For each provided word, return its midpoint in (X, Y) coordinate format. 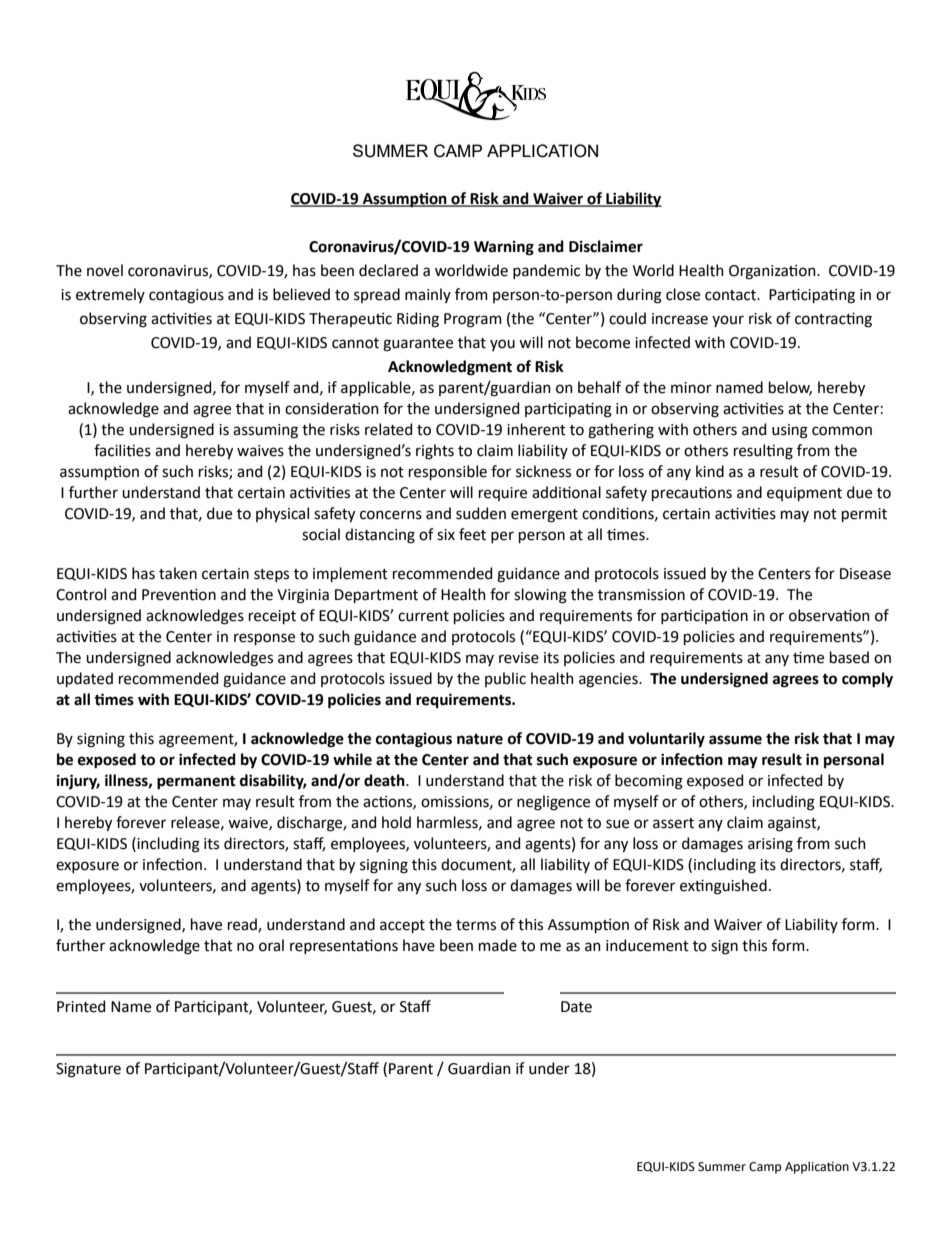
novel (105, 270)
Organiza (759, 272)
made (498, 945)
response (264, 639)
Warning (504, 248)
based (849, 657)
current (423, 616)
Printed (81, 1006)
